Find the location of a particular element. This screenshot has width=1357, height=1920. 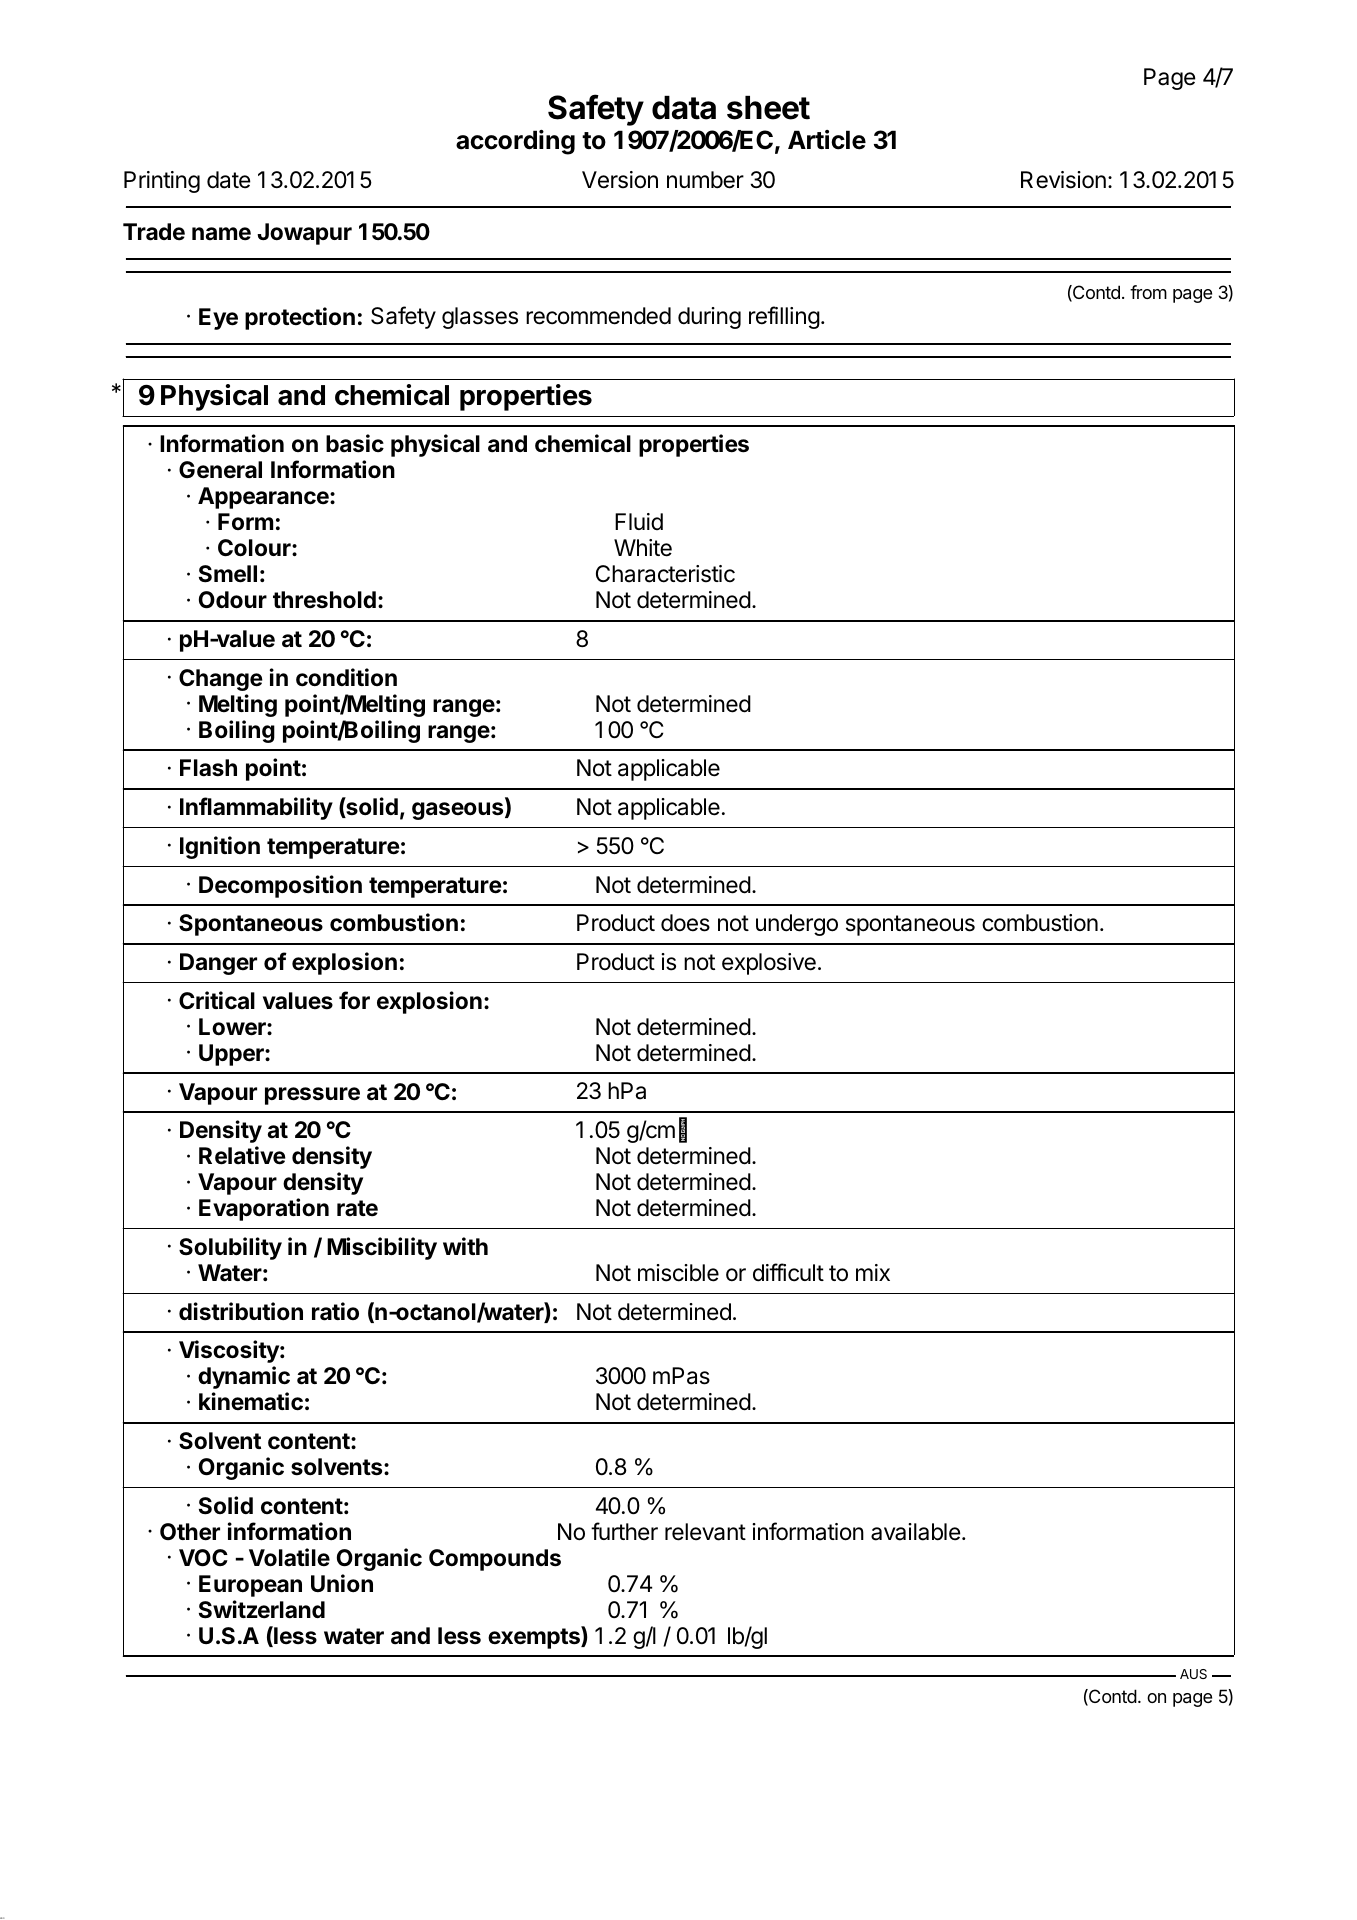

relevant is located at coordinates (705, 1532).
